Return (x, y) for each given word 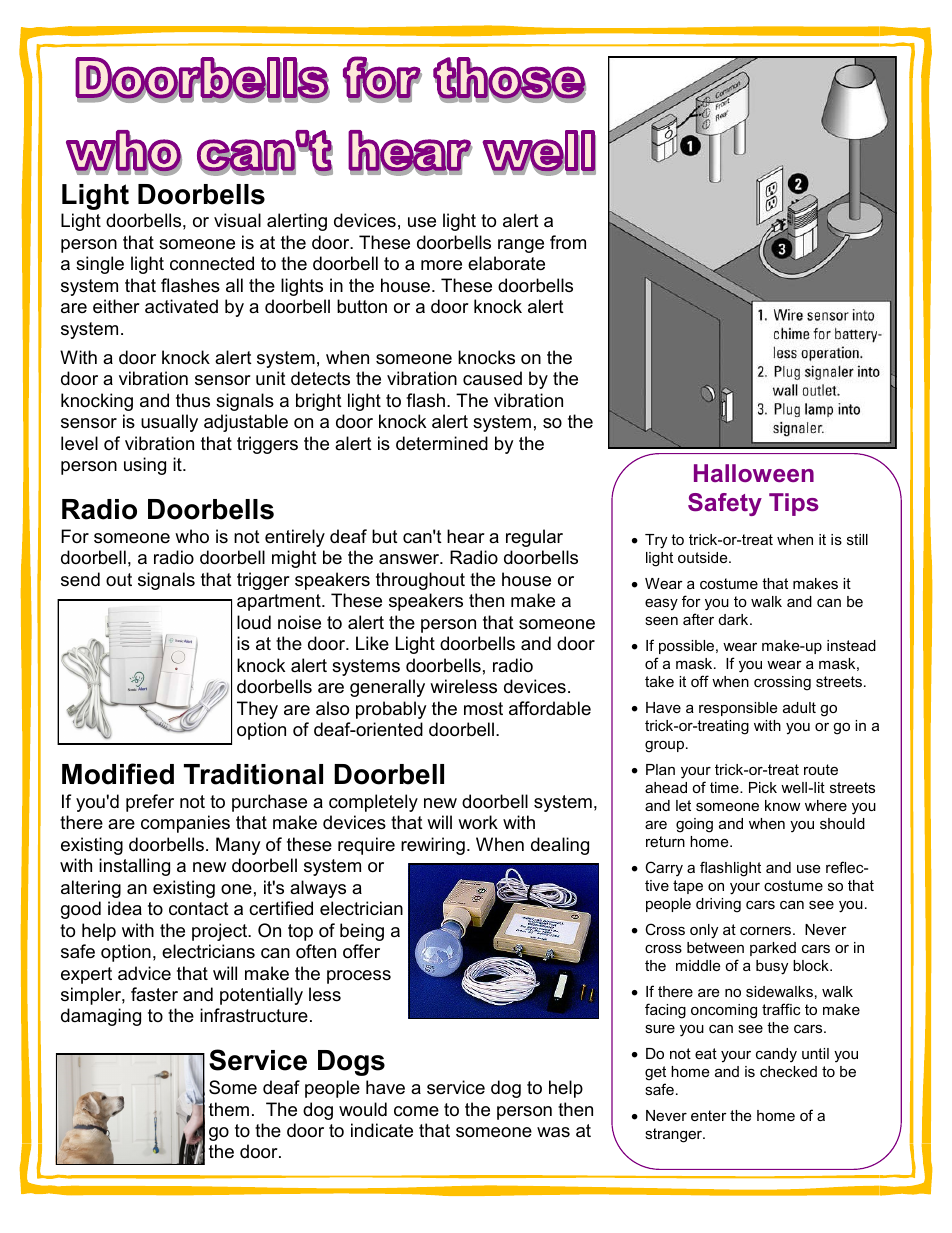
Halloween (754, 473)
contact (199, 909)
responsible (738, 709)
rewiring (433, 846)
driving (718, 905)
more (441, 265)
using (145, 466)
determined (442, 443)
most (483, 709)
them (229, 1109)
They (257, 710)
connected (212, 263)
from (568, 242)
